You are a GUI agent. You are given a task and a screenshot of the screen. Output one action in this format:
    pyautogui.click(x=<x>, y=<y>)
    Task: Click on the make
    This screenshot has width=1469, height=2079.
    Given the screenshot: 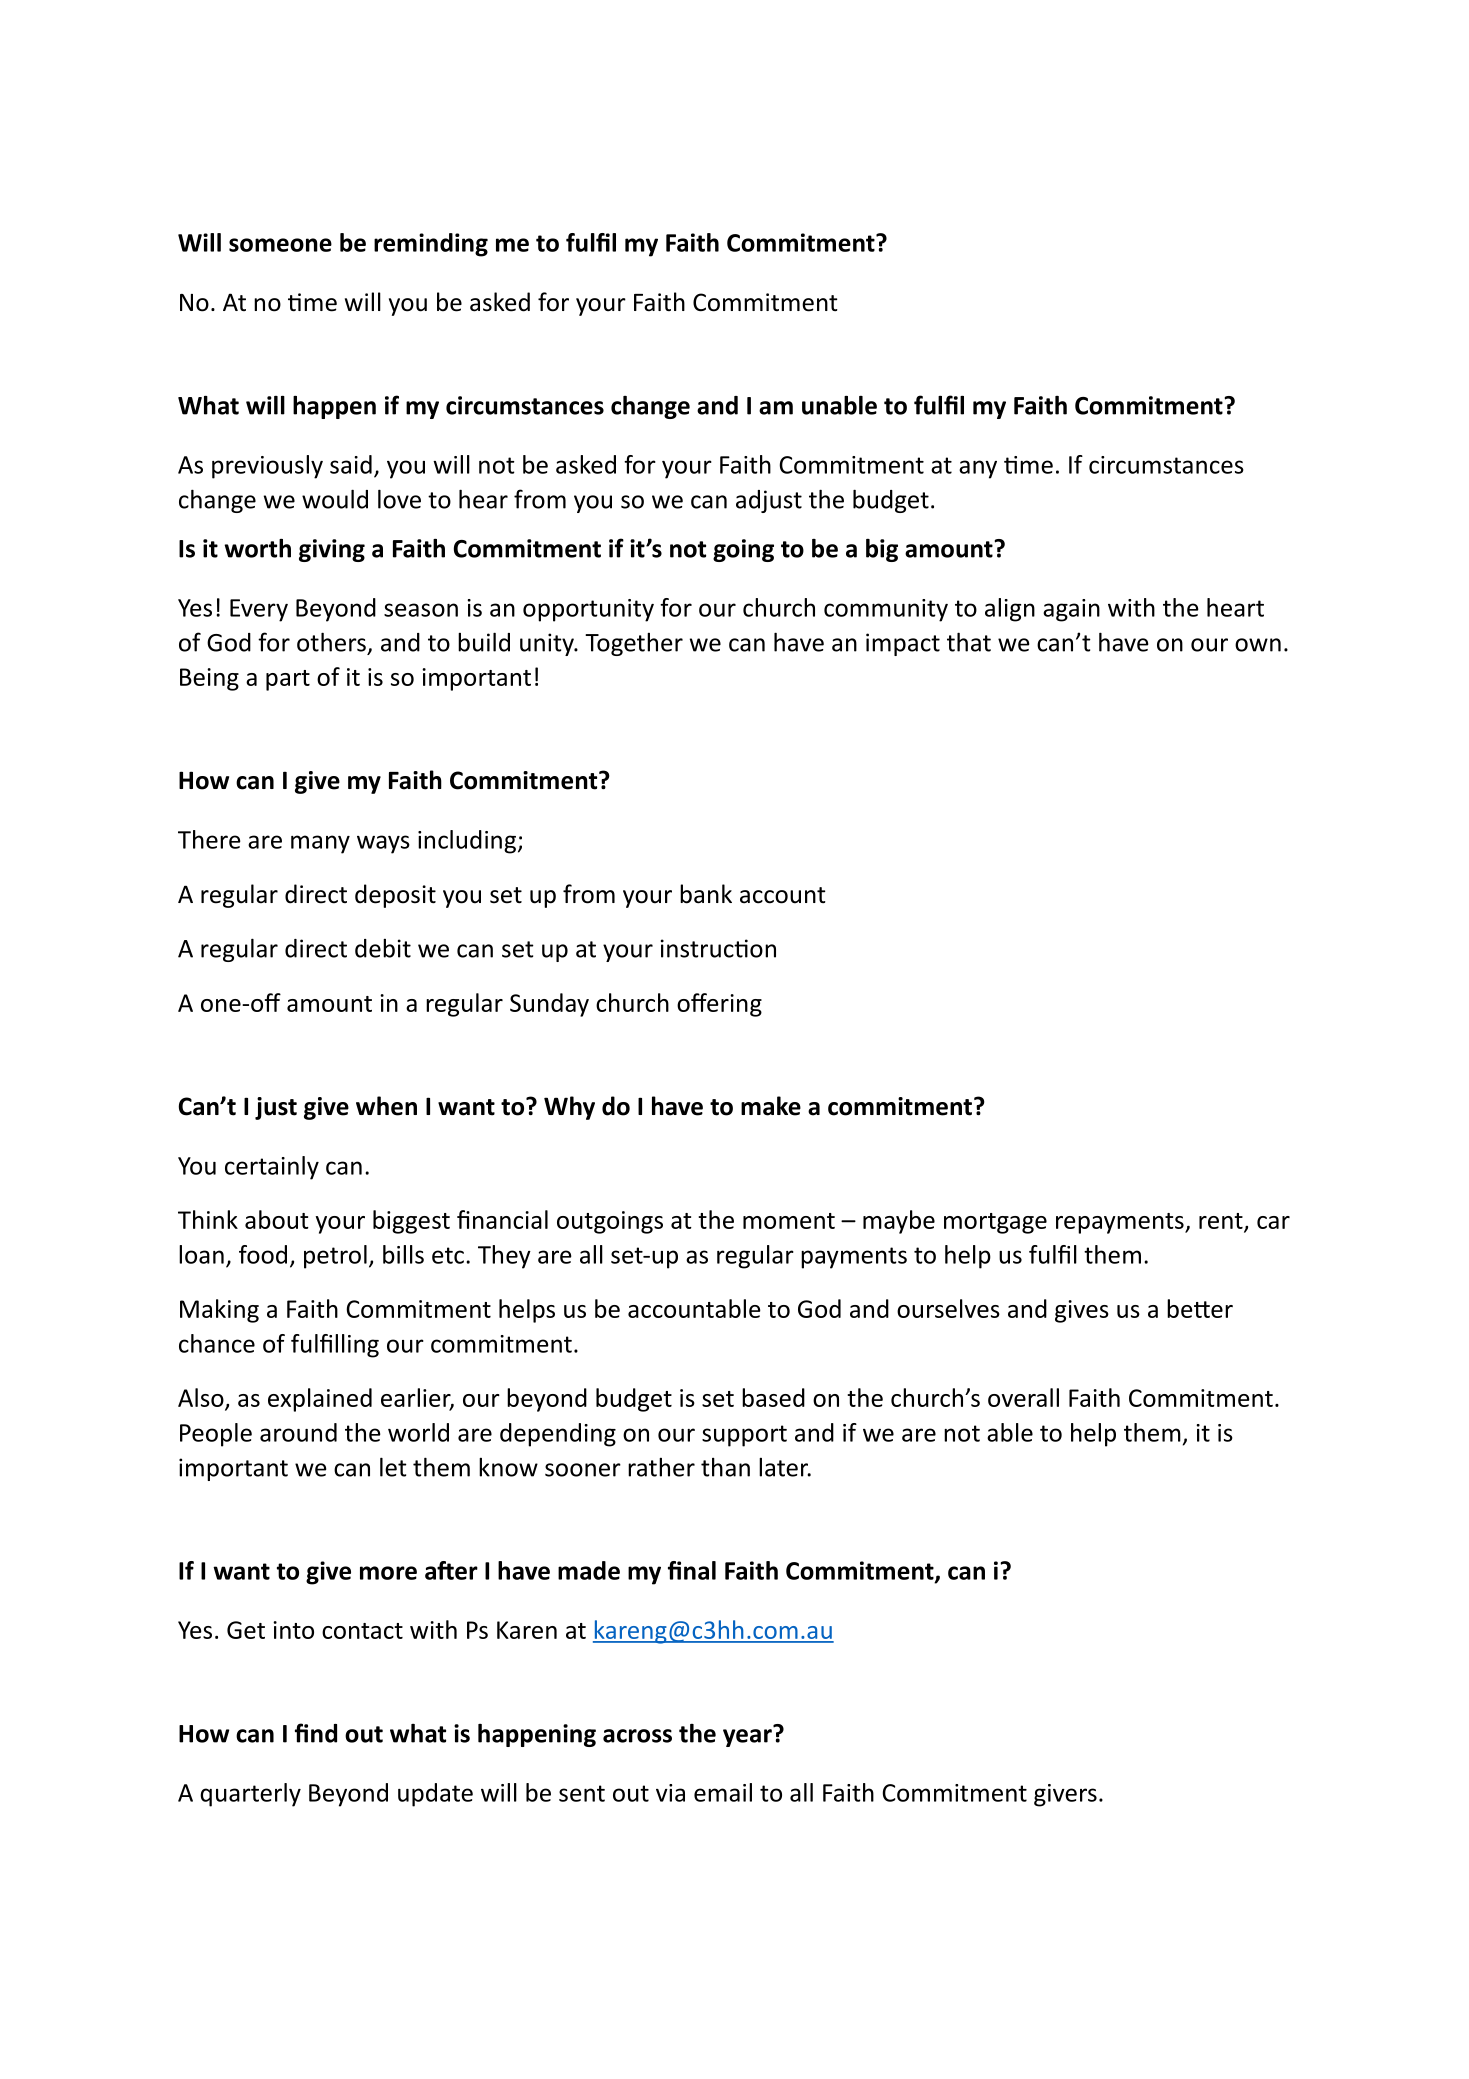 What is the action you would take?
    pyautogui.click(x=771, y=1106)
